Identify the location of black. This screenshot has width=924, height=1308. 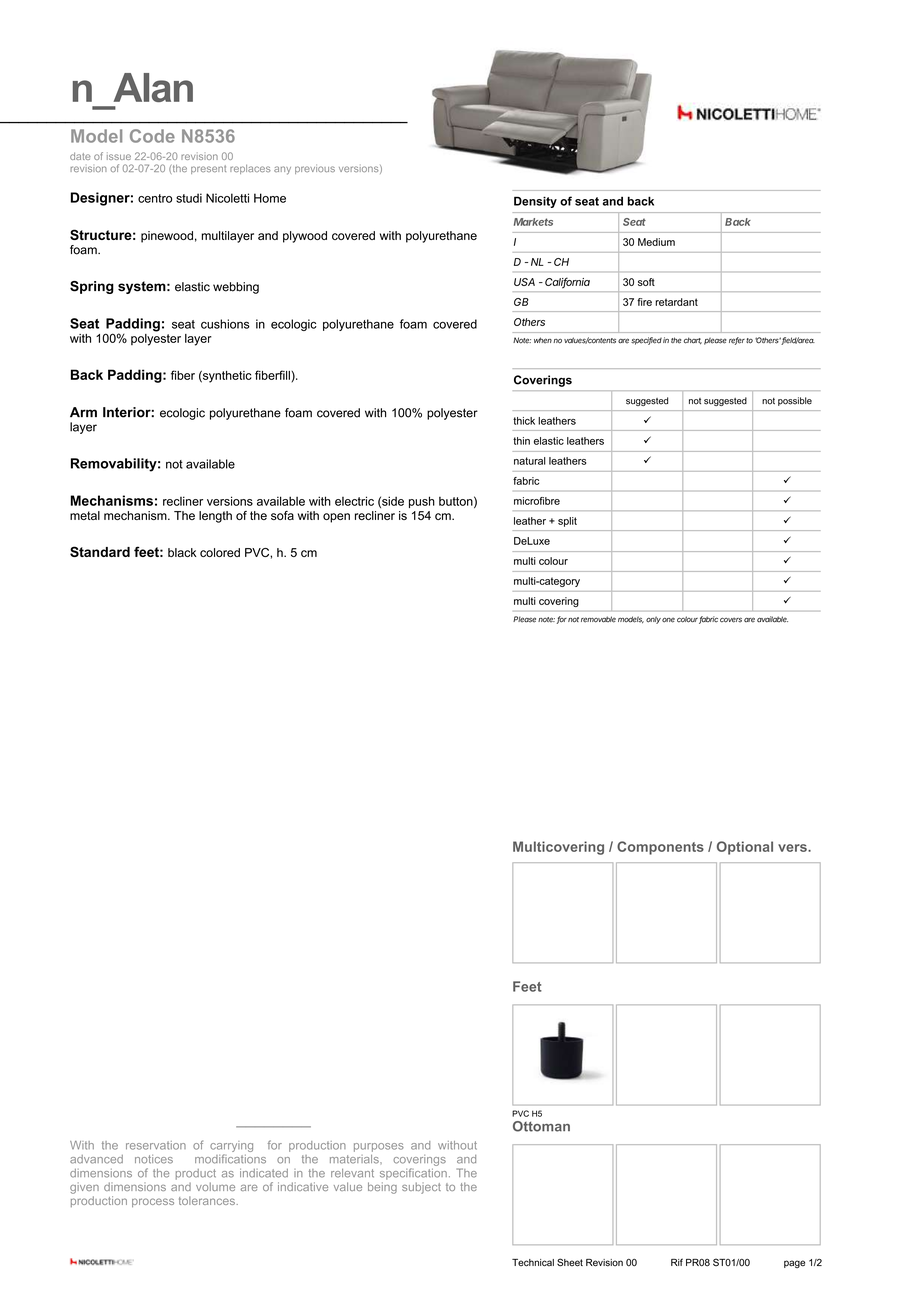
(182, 552).
